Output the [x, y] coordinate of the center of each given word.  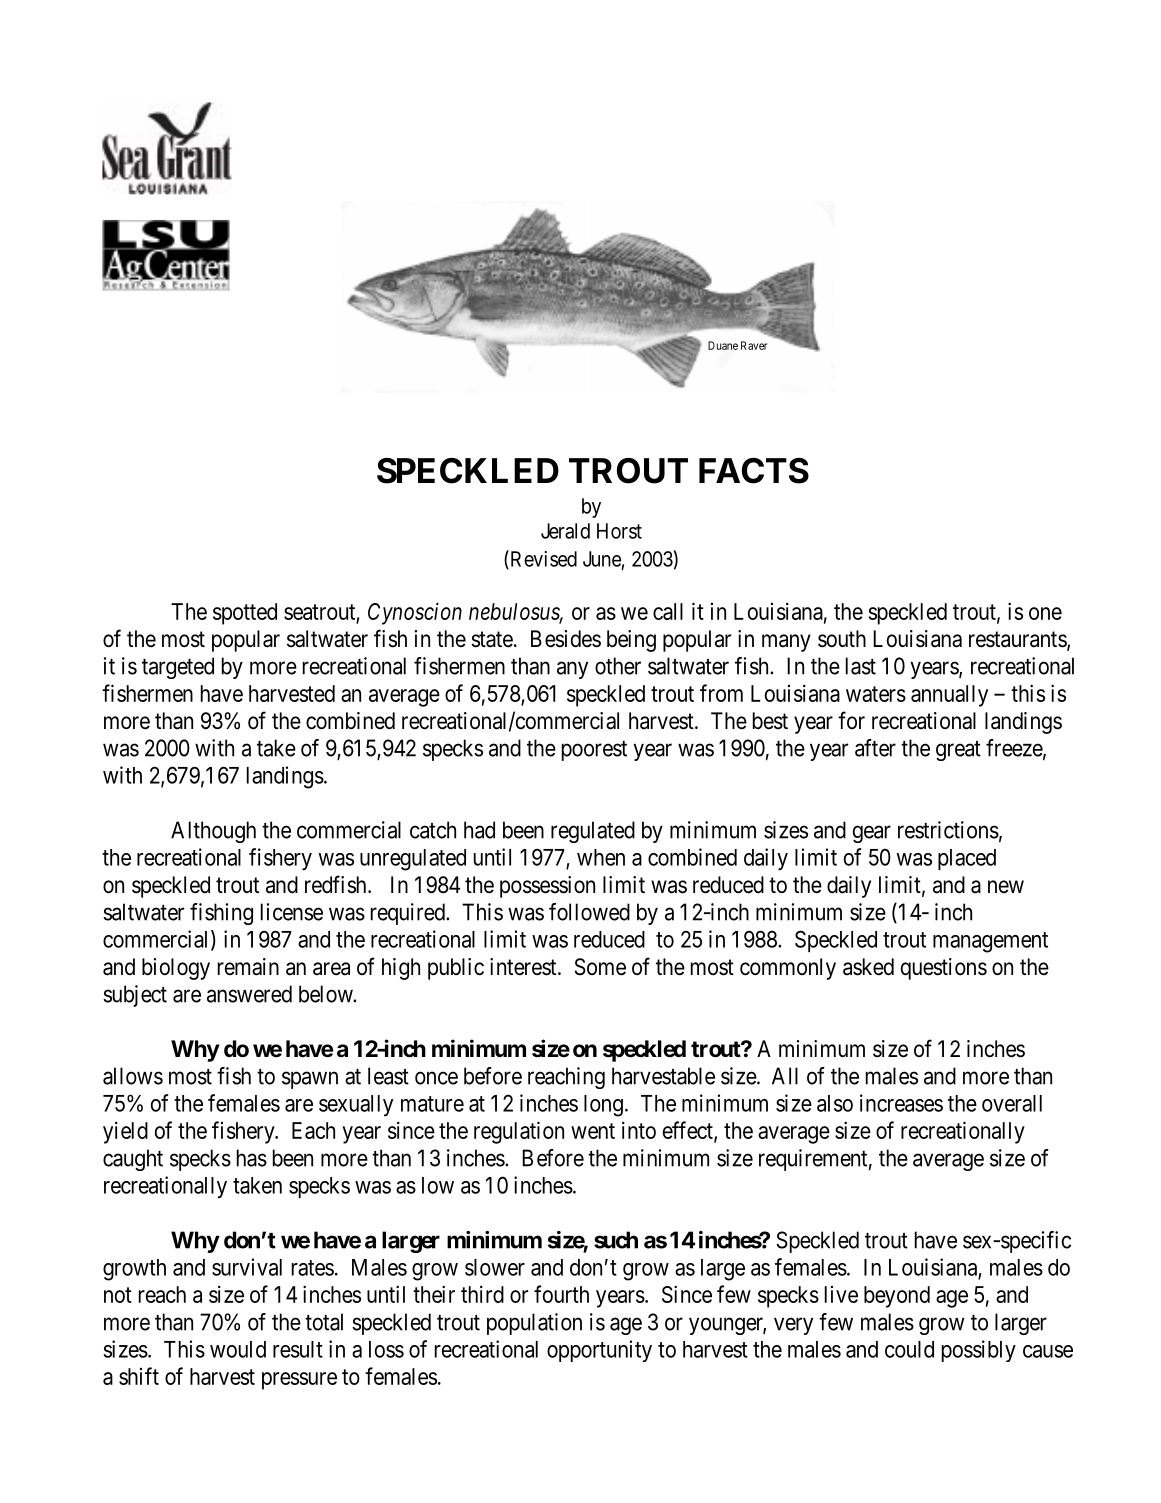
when [601, 857]
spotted [245, 614]
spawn [310, 1080]
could [909, 1349]
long [603, 1106]
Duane [723, 345]
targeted [178, 668]
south [842, 639]
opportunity [599, 1351]
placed [967, 859]
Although [213, 832]
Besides [566, 639]
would [238, 1349]
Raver [754, 345]
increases [901, 1103]
